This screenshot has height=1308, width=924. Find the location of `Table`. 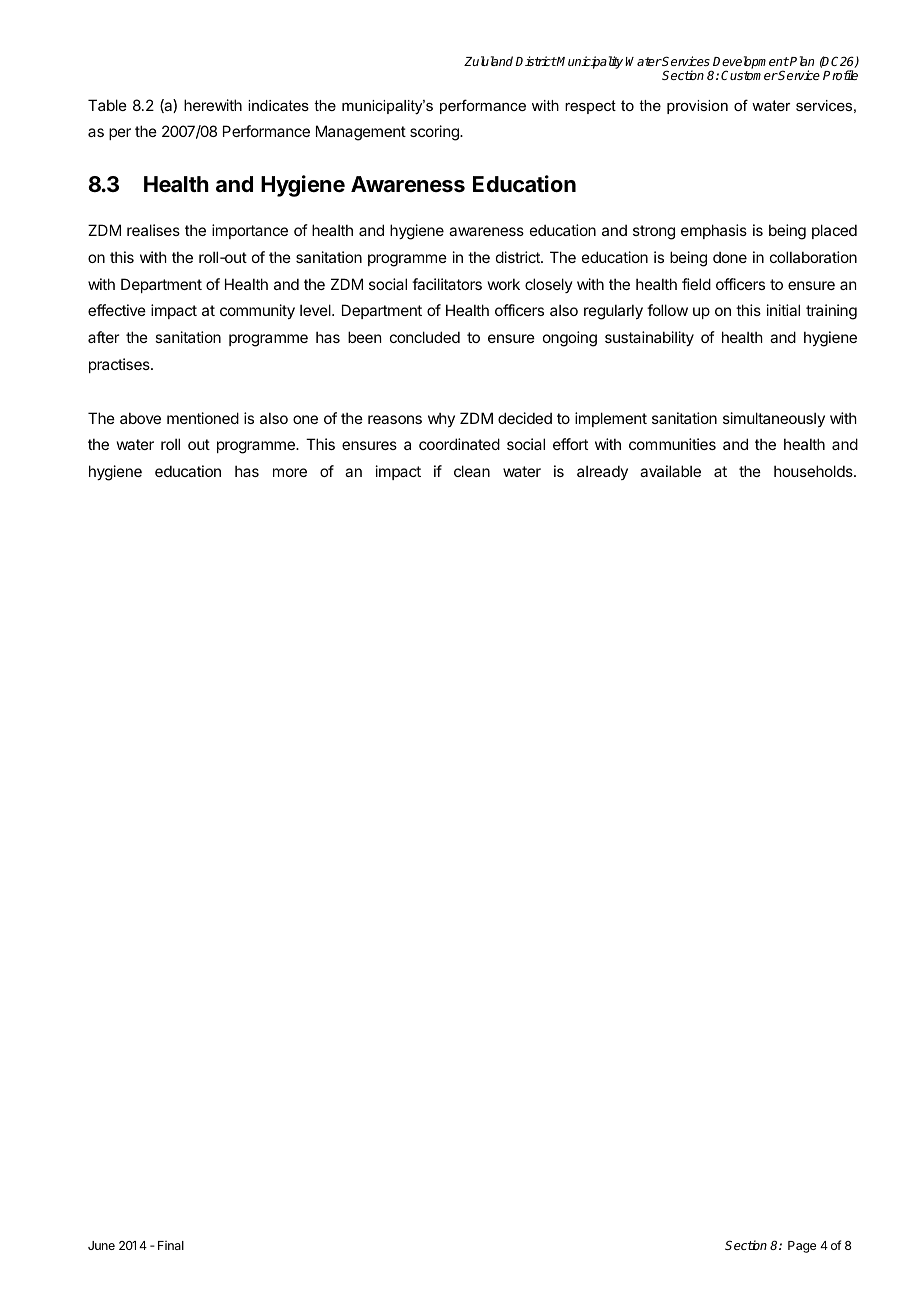

Table is located at coordinates (107, 105).
